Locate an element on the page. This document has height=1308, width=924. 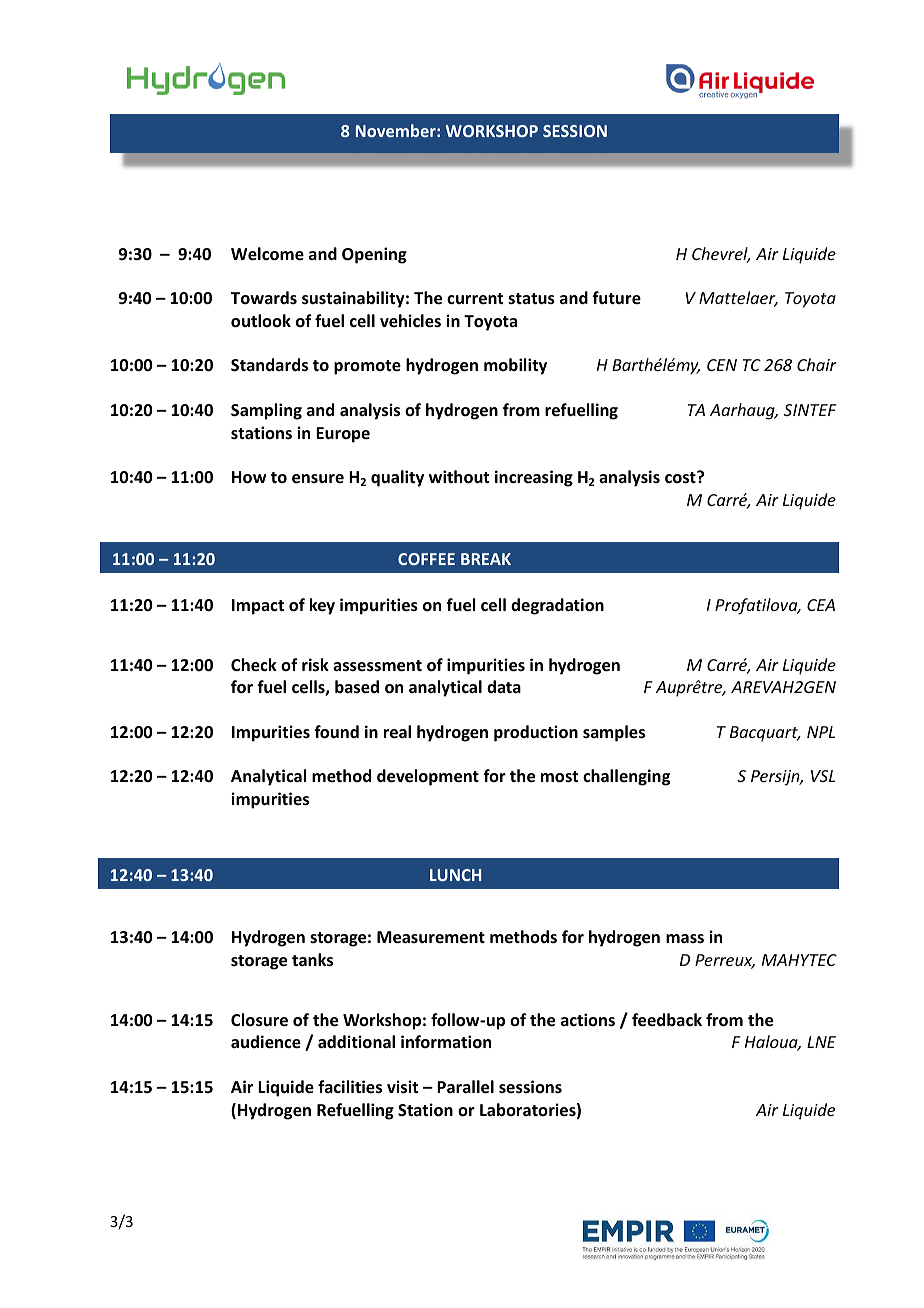
CEN is located at coordinates (722, 365).
